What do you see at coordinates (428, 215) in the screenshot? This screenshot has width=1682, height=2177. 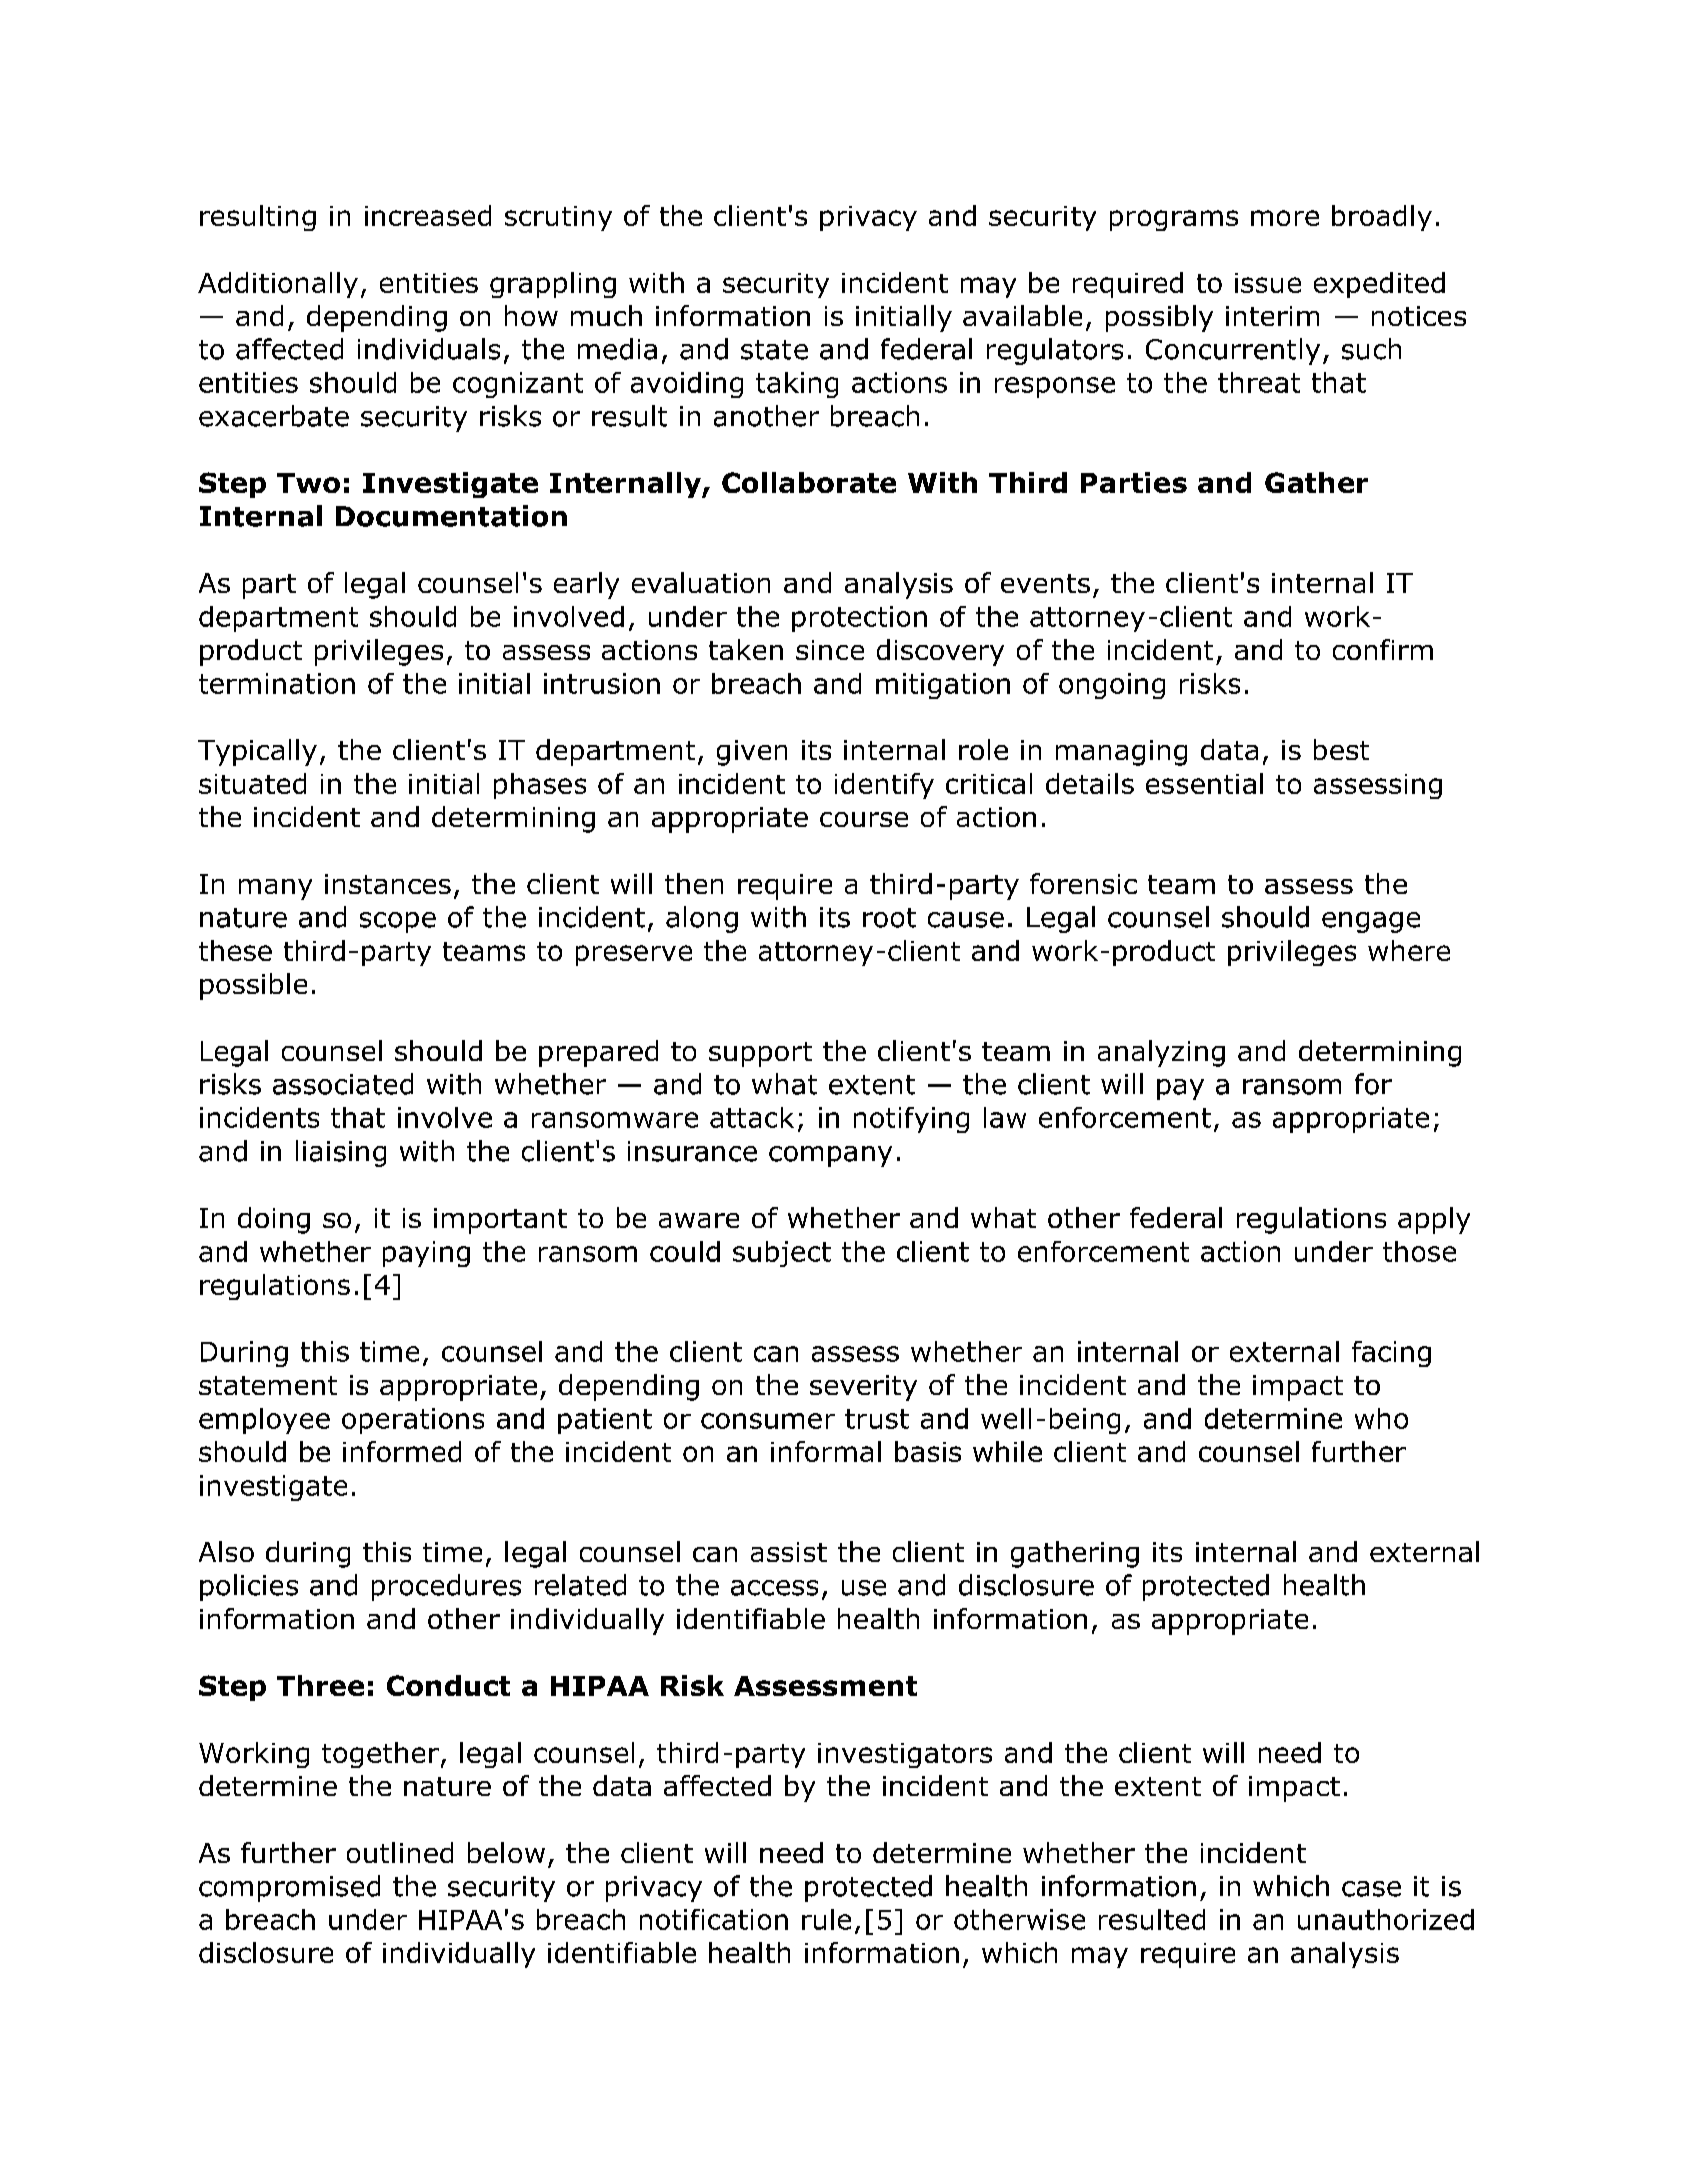 I see `increased` at bounding box center [428, 215].
